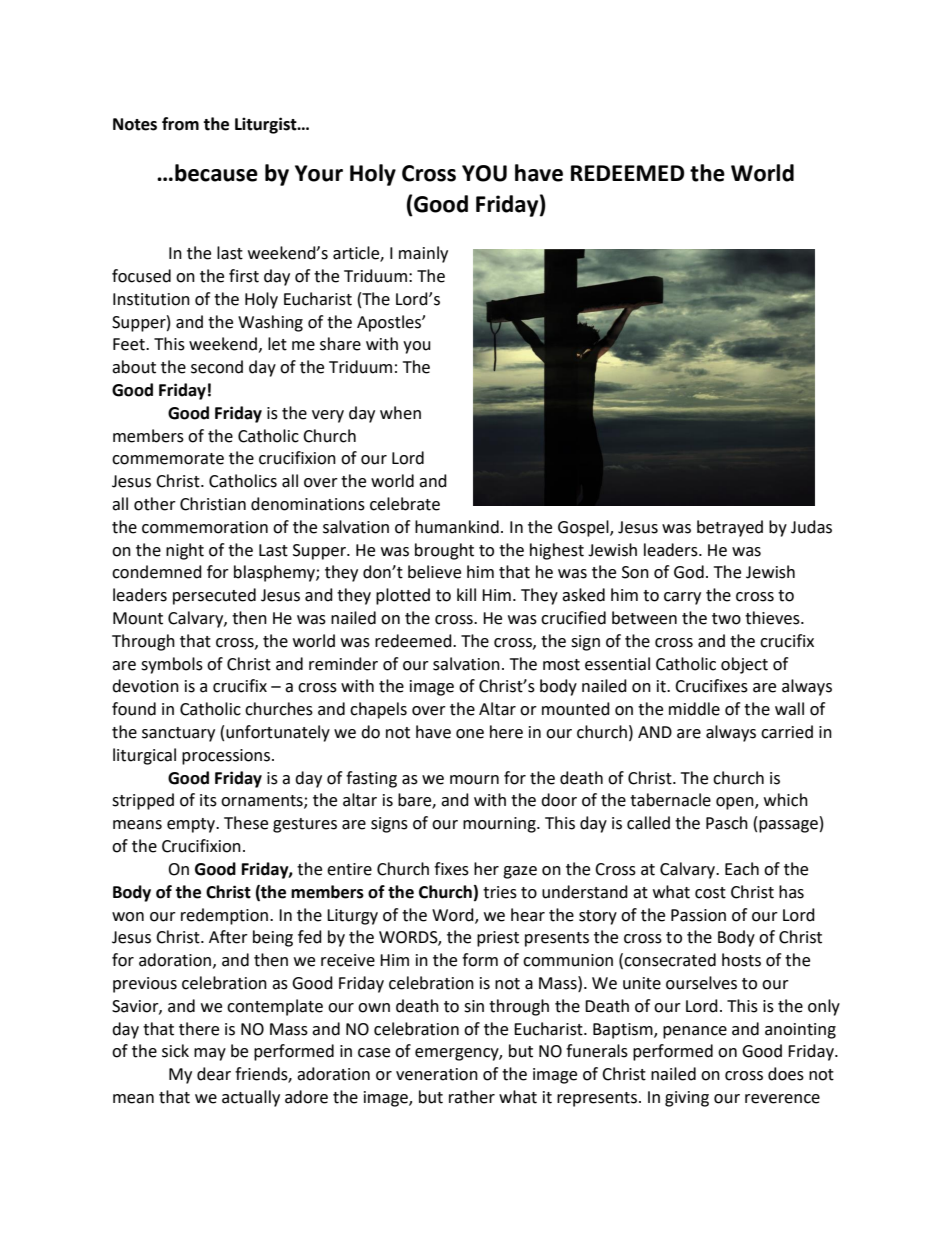 The width and height of the screenshot is (952, 1233). What do you see at coordinates (472, 1097) in the screenshot?
I see `rather` at bounding box center [472, 1097].
